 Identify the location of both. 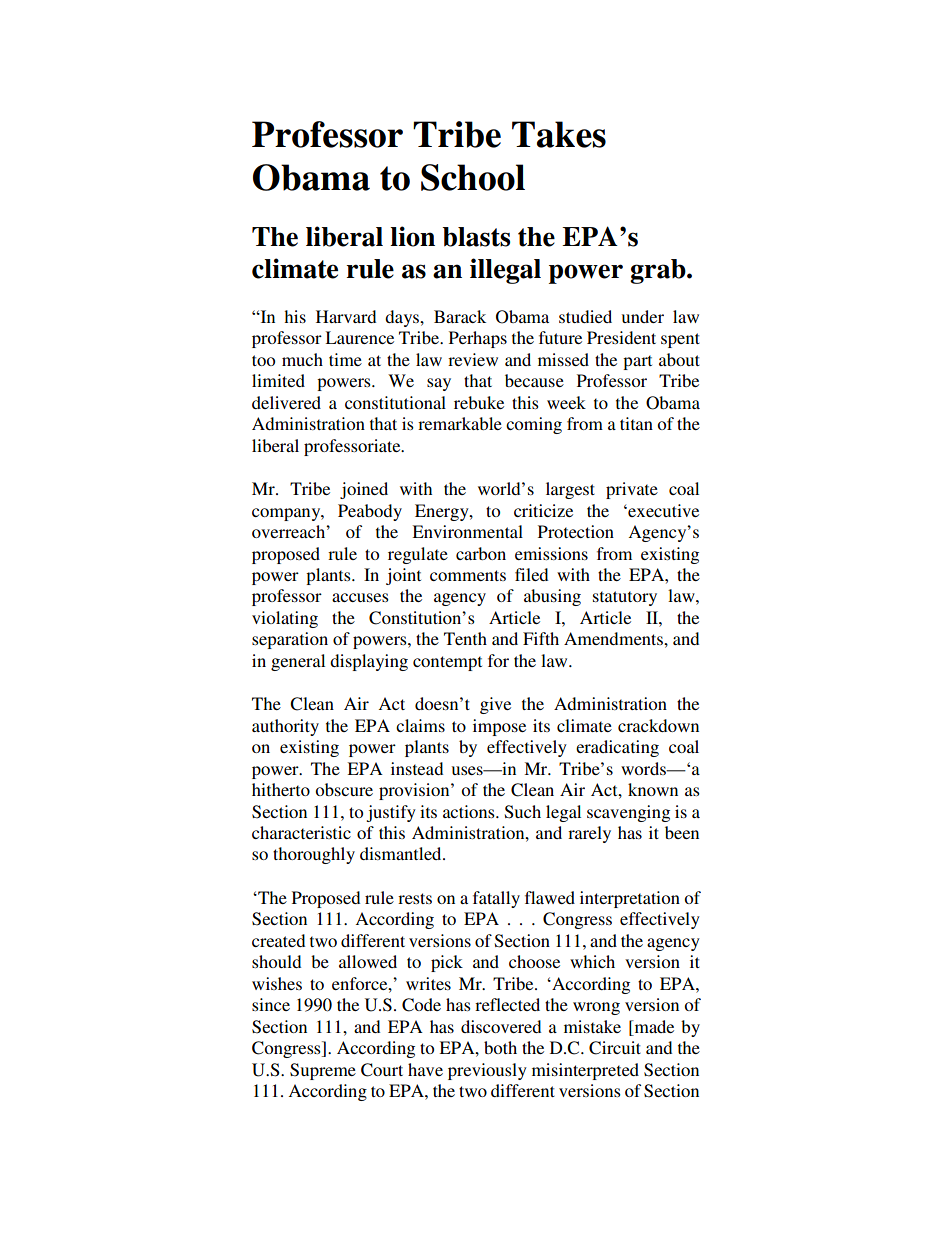
(500, 1047).
